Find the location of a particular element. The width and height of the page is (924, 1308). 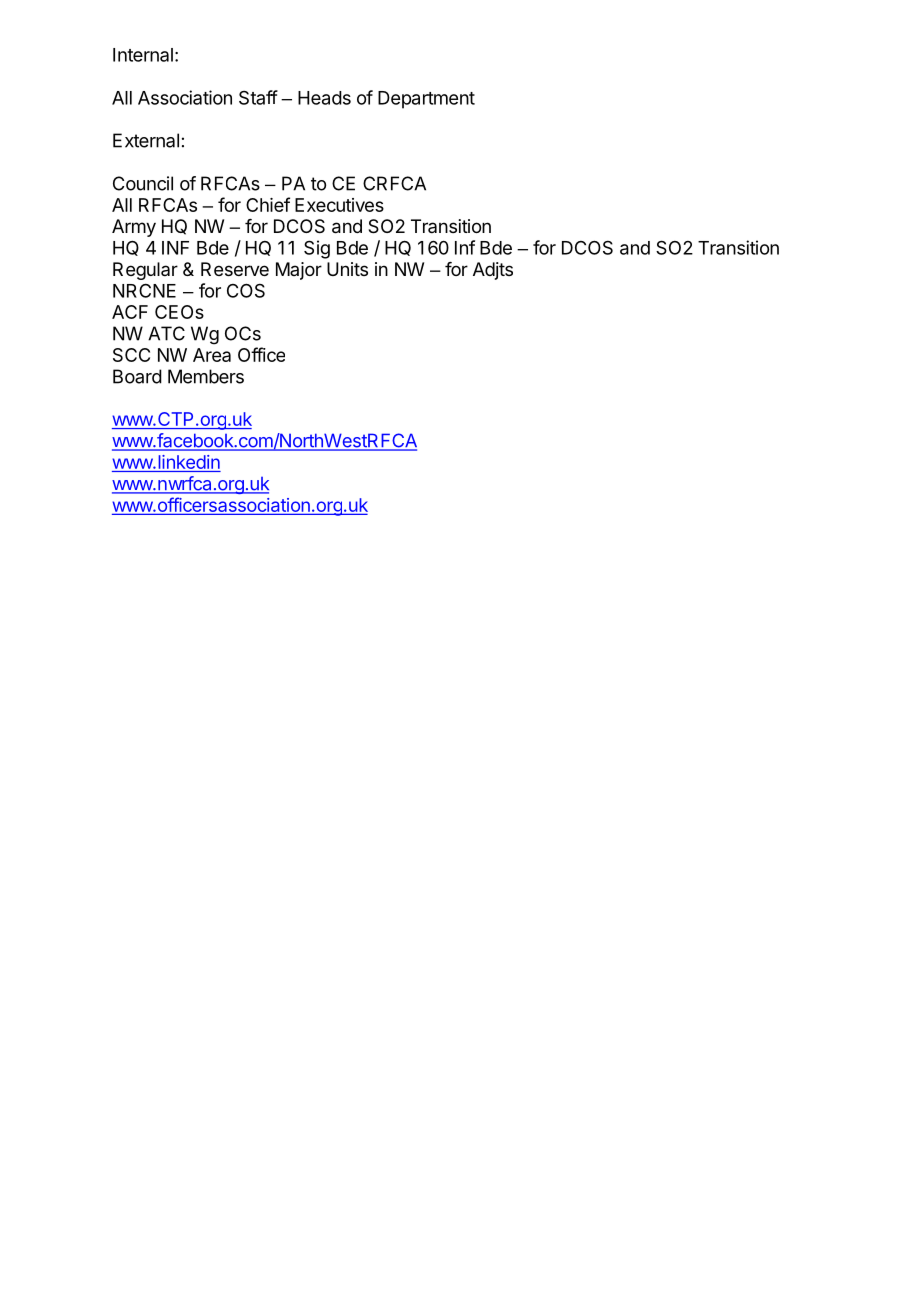

Staff is located at coordinates (258, 97).
